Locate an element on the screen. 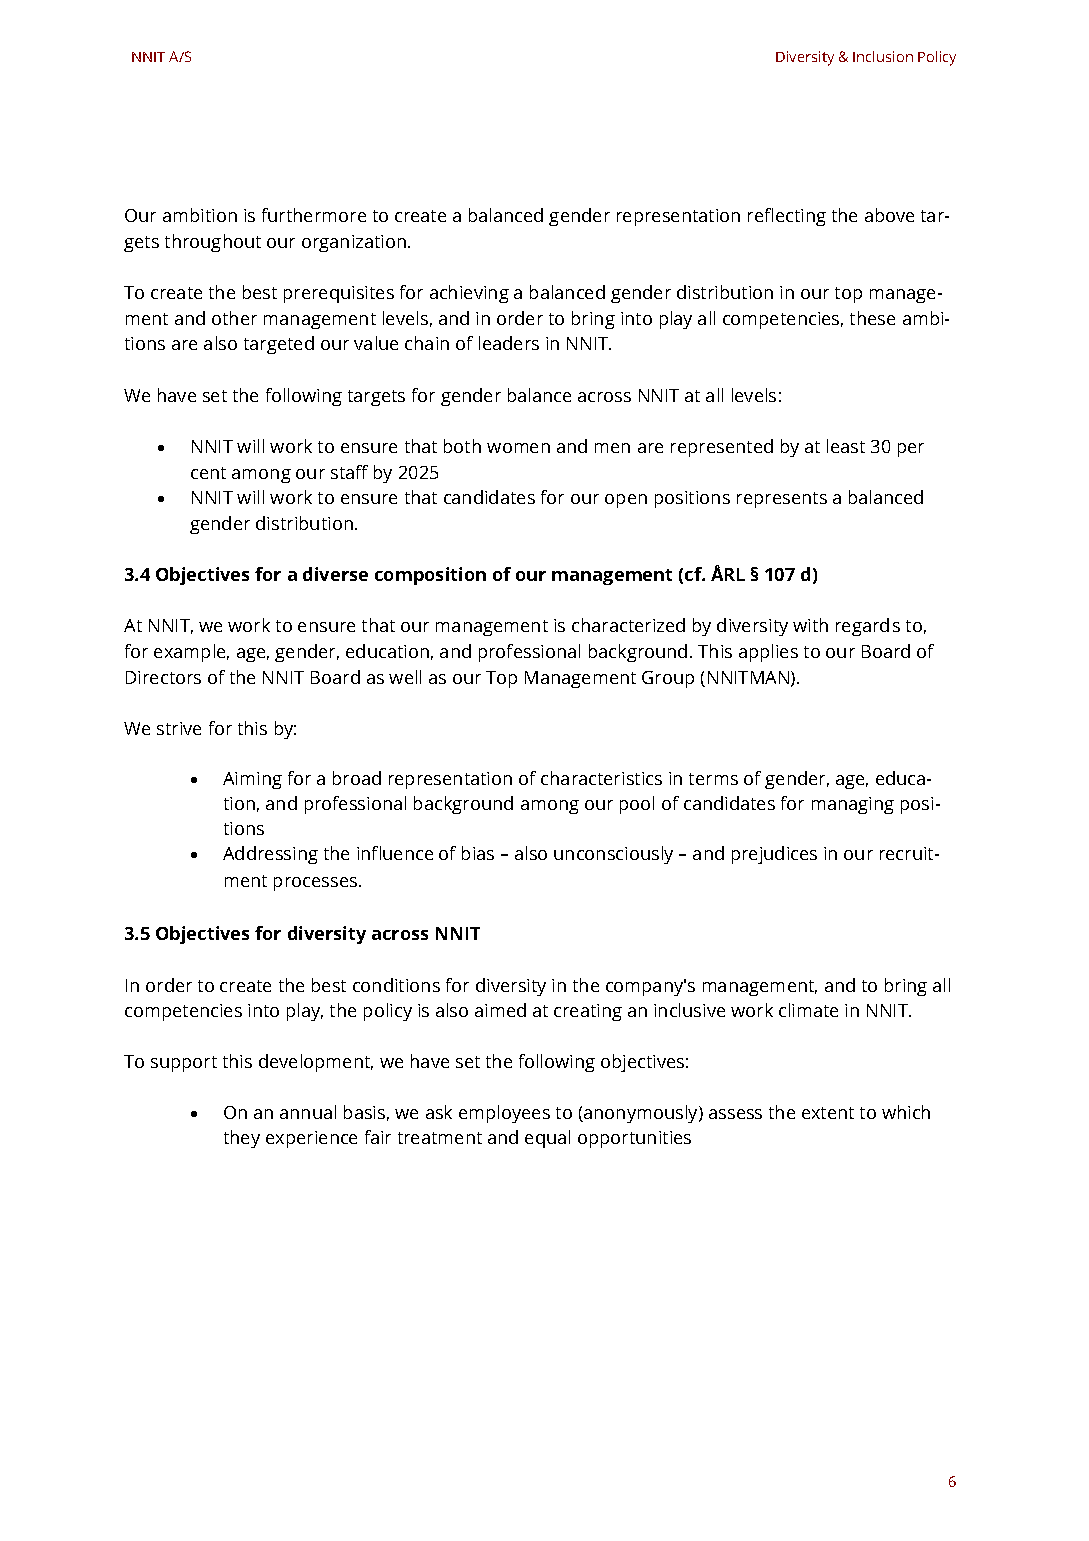  Inclusion is located at coordinates (883, 56).
